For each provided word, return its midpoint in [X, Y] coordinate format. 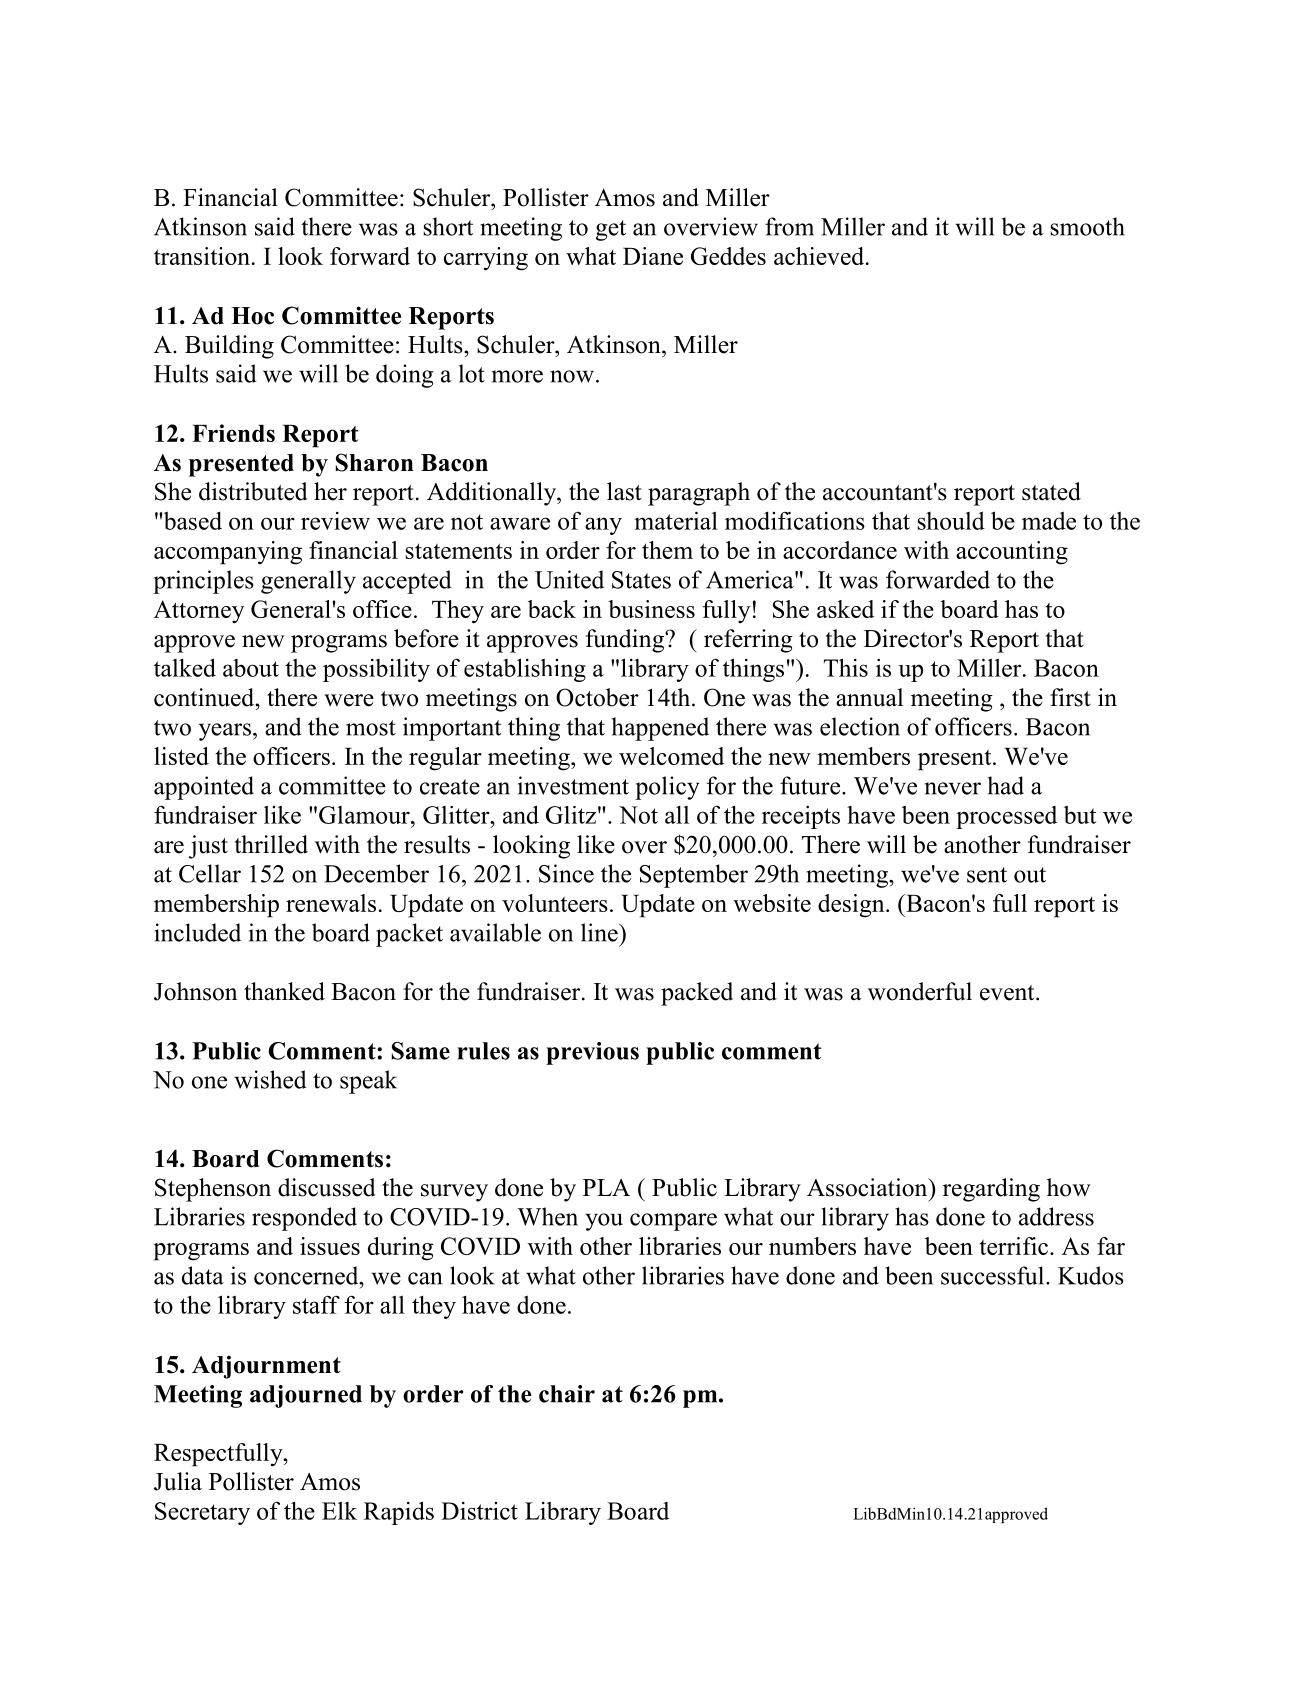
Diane [653, 256]
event [1008, 993]
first [1070, 697]
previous [592, 1053]
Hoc [252, 316]
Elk [339, 1511]
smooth [1087, 226]
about [251, 668]
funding [626, 641]
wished [270, 1079]
